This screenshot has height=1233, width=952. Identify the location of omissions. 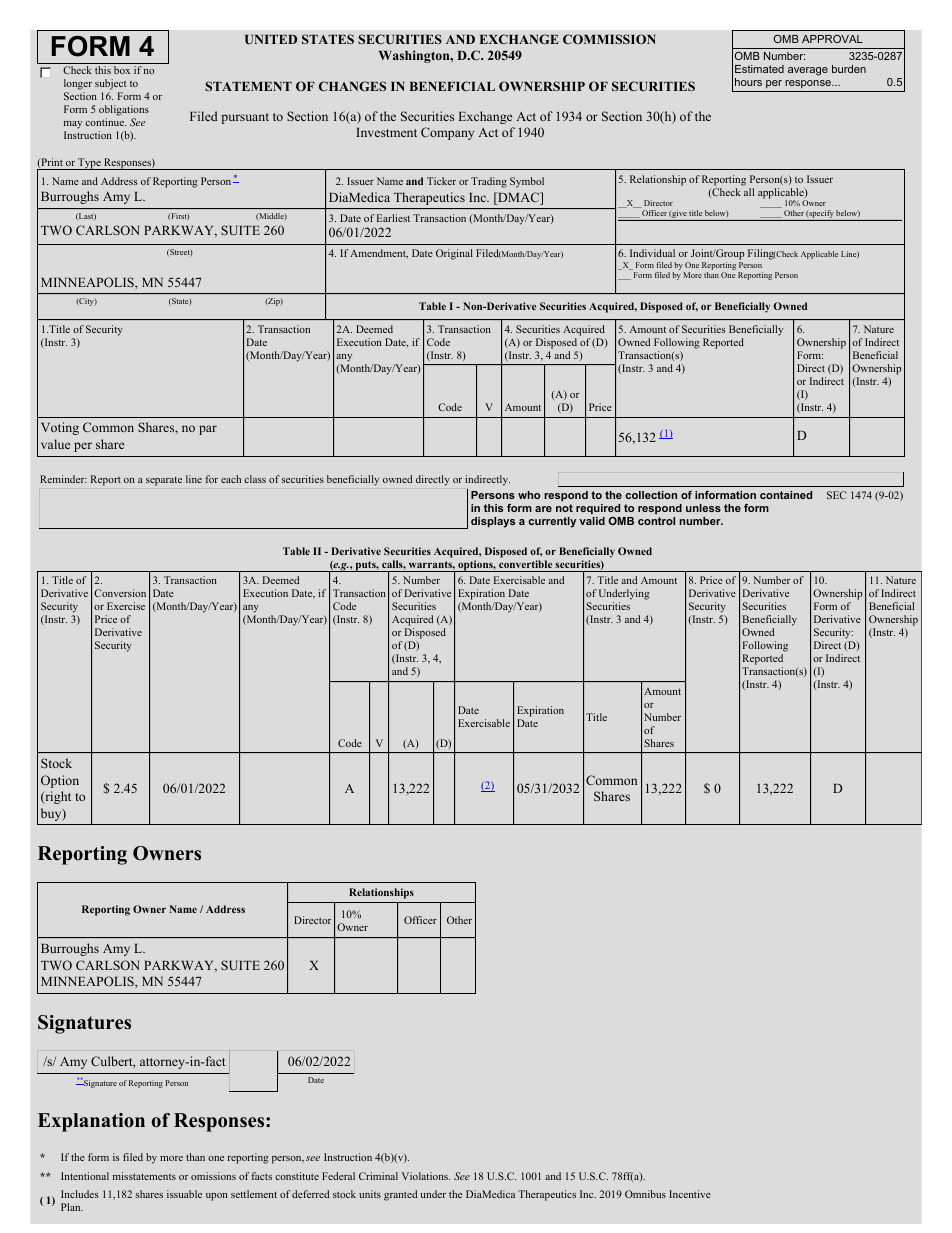
(213, 1176).
